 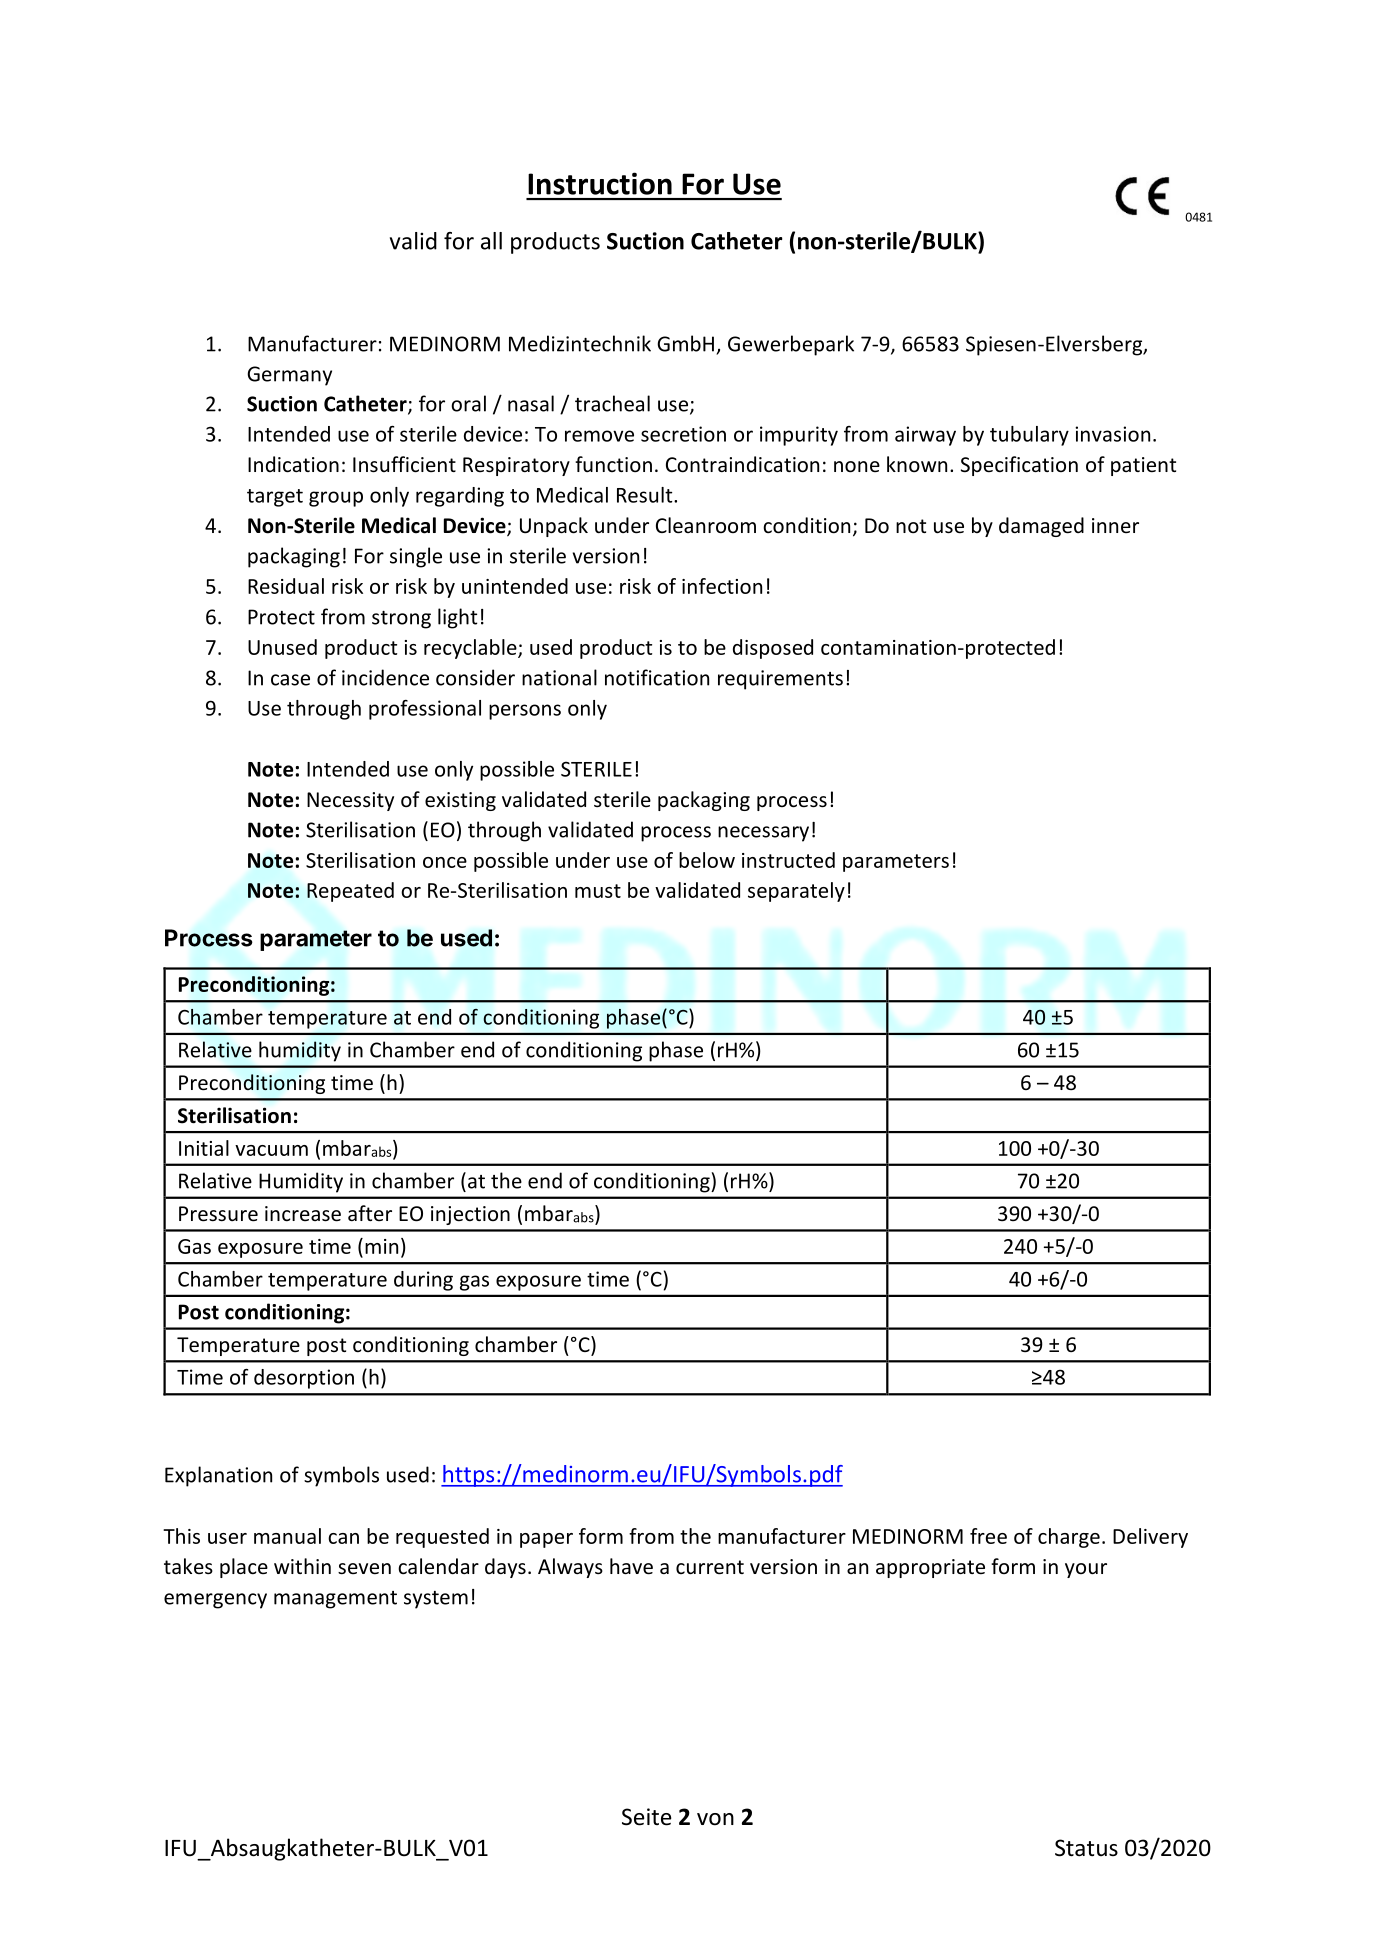 What do you see at coordinates (289, 376) in the page?
I see `Germany` at bounding box center [289, 376].
